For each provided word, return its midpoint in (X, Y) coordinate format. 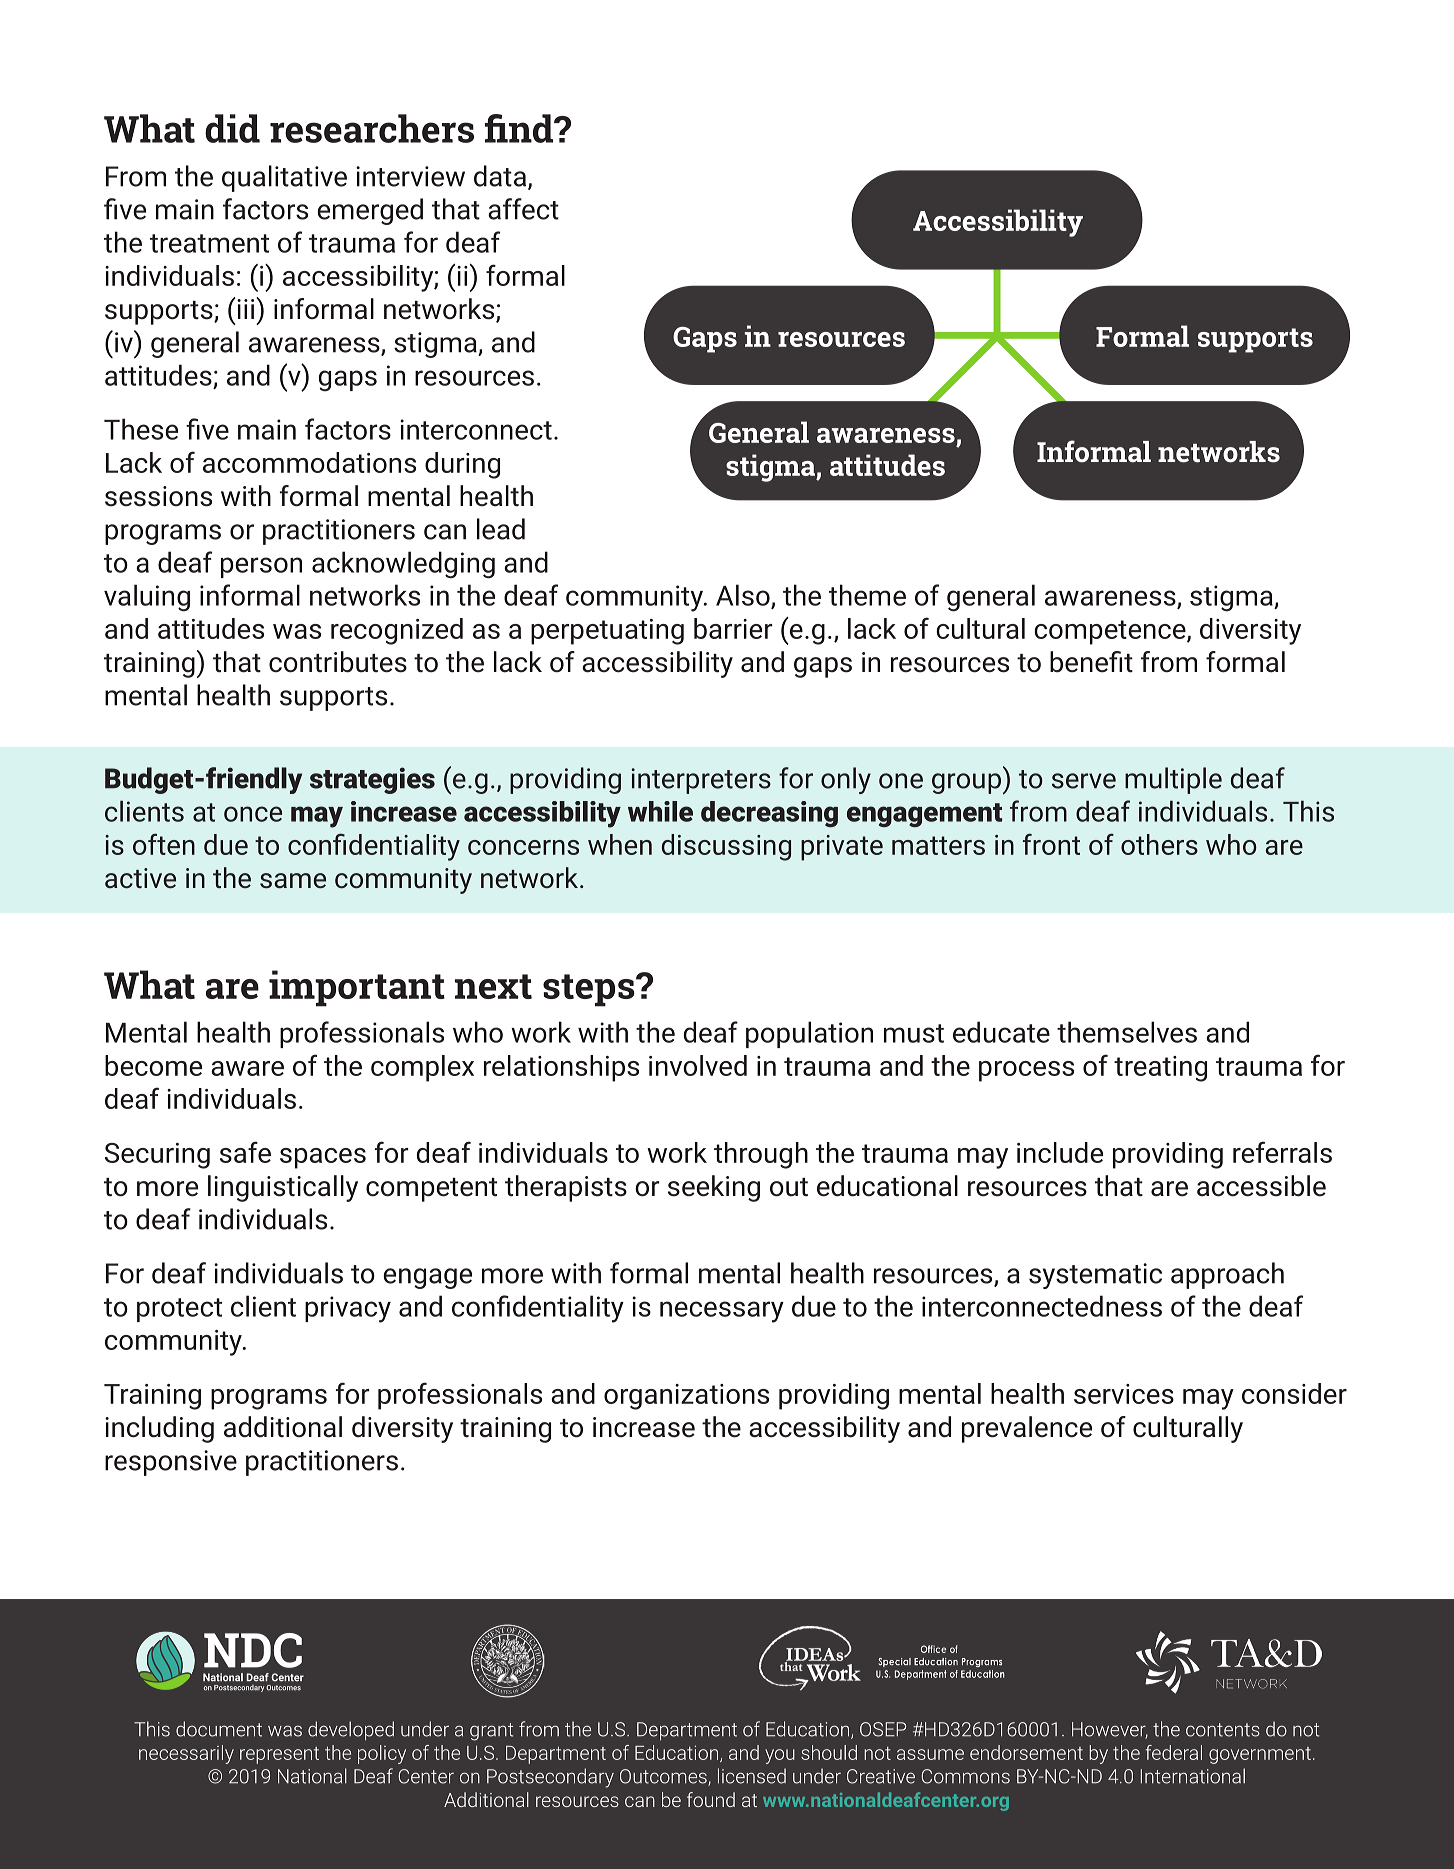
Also (744, 596)
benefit (1091, 662)
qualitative (284, 178)
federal (1174, 1752)
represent (279, 1755)
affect (523, 209)
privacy (348, 1309)
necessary (722, 1312)
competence (1111, 632)
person (261, 567)
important (357, 988)
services (1124, 1394)
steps (590, 990)
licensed (752, 1776)
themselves (1127, 1032)
